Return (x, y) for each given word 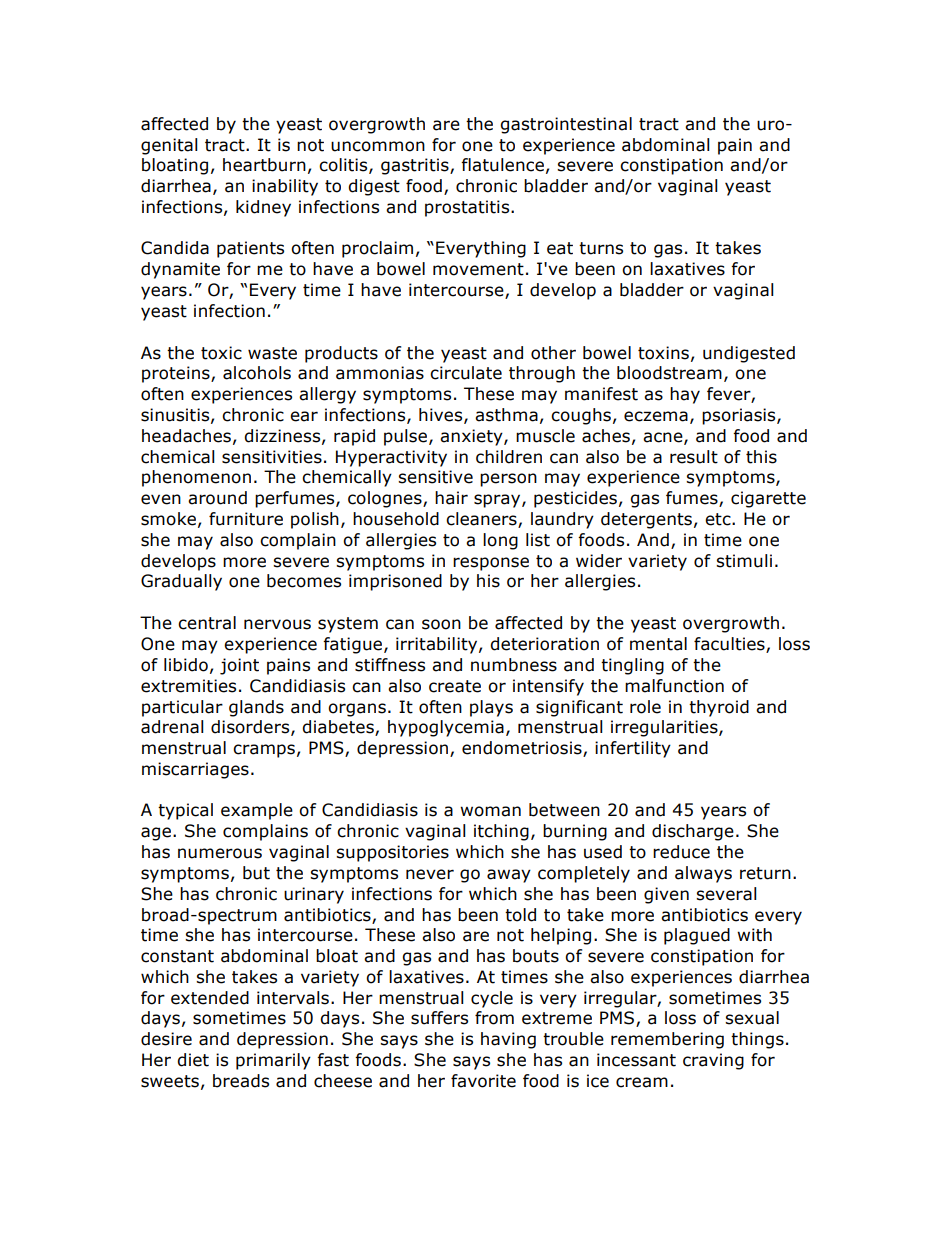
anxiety (472, 437)
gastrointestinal (566, 125)
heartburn (264, 165)
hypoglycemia (446, 728)
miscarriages (195, 770)
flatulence (502, 165)
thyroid (719, 708)
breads (241, 1081)
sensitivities (272, 457)
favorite (483, 1081)
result (694, 457)
